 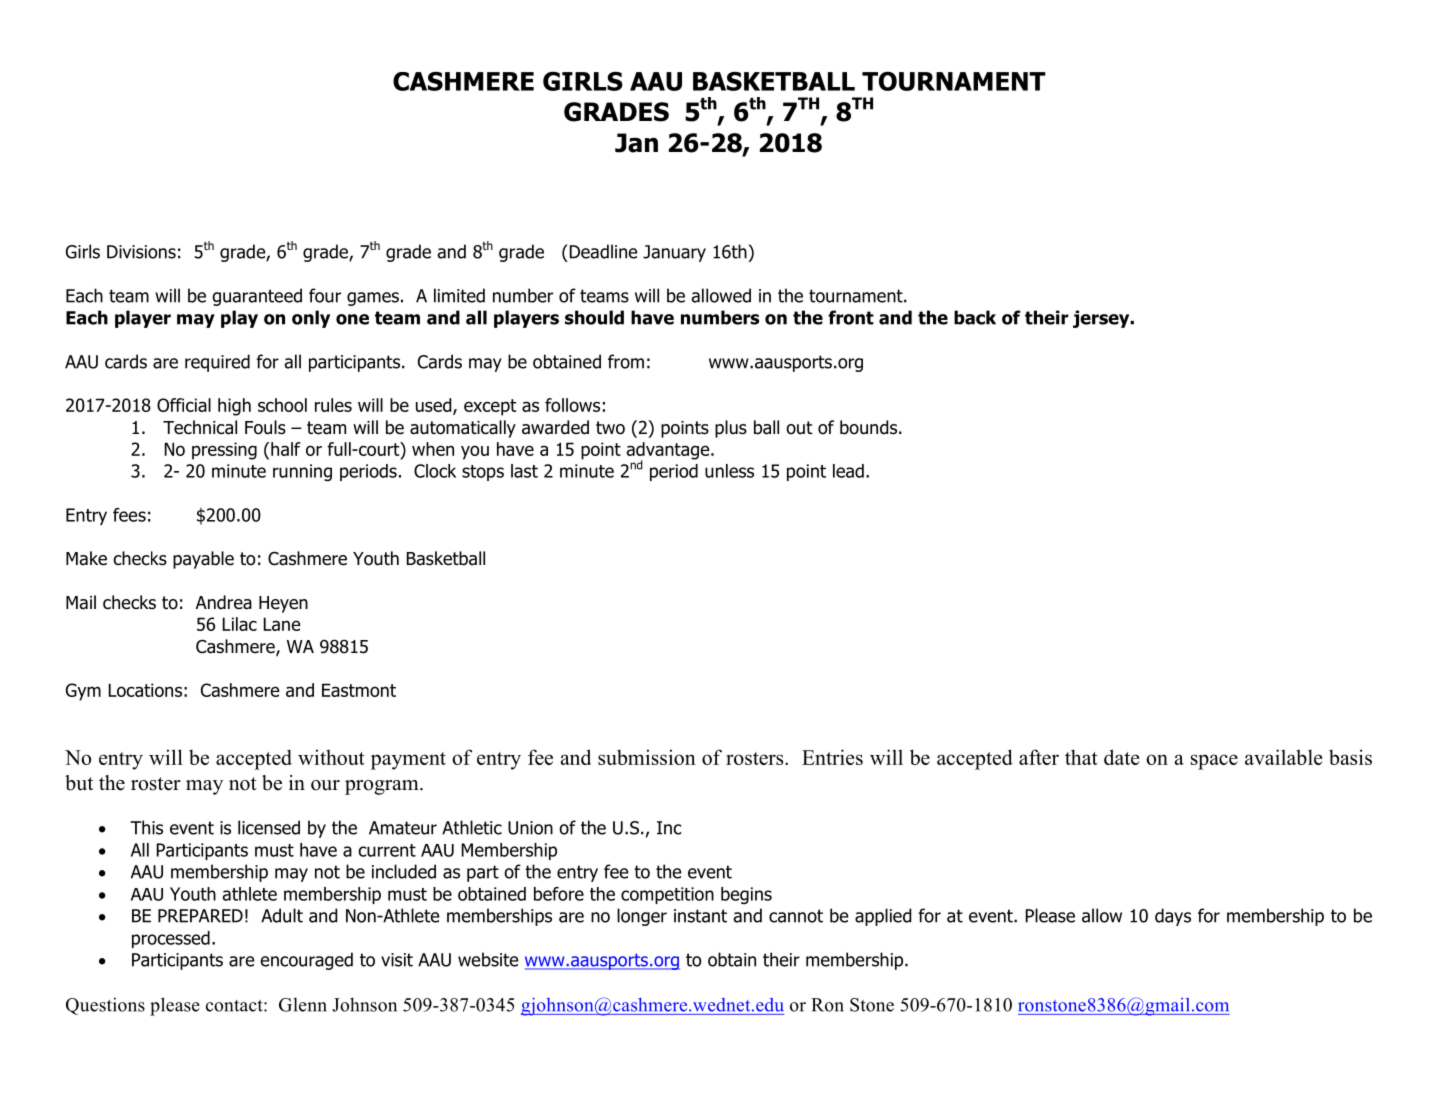 What do you see at coordinates (1121, 757) in the document?
I see `date` at bounding box center [1121, 757].
